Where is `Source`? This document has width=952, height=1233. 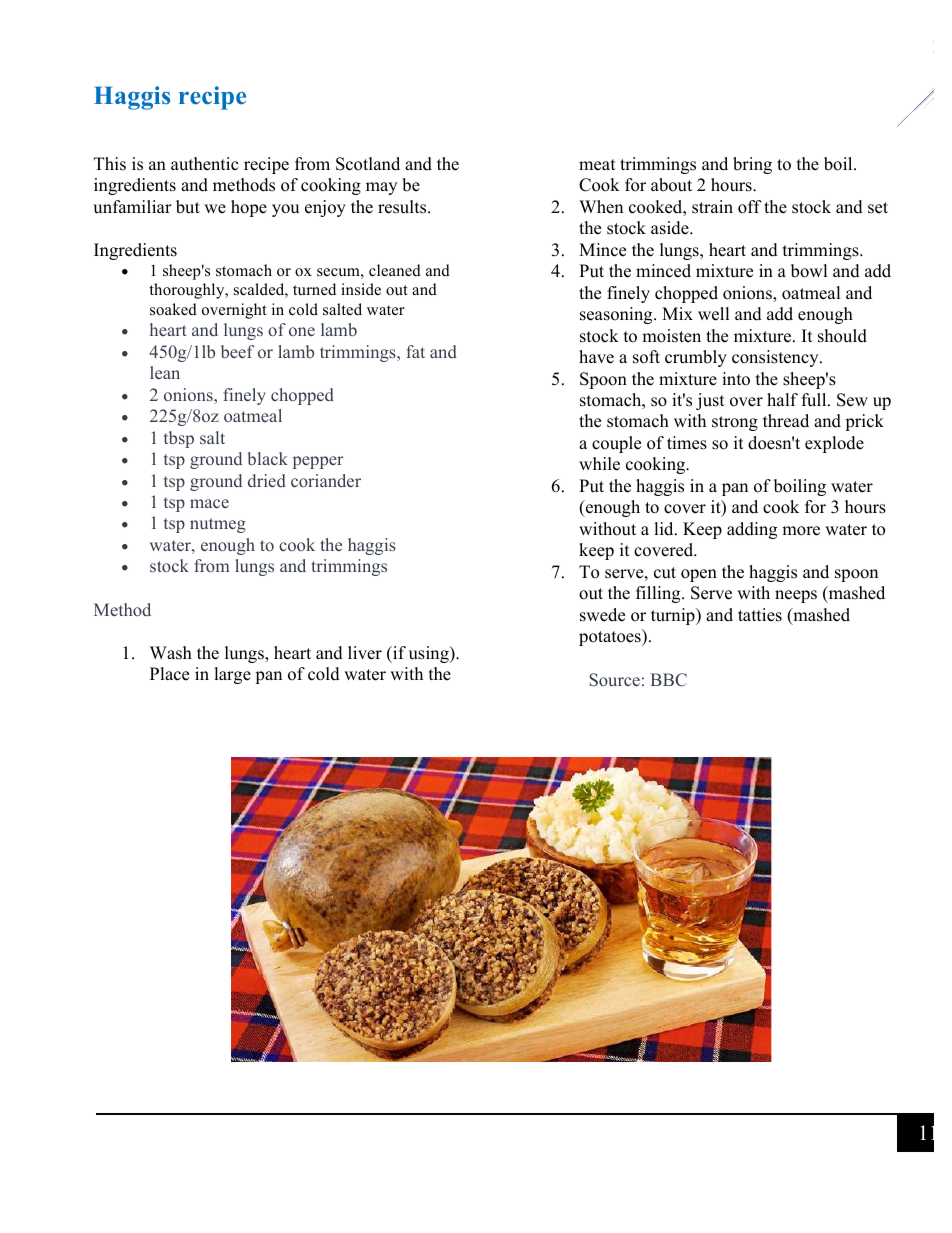 Source is located at coordinates (614, 679).
